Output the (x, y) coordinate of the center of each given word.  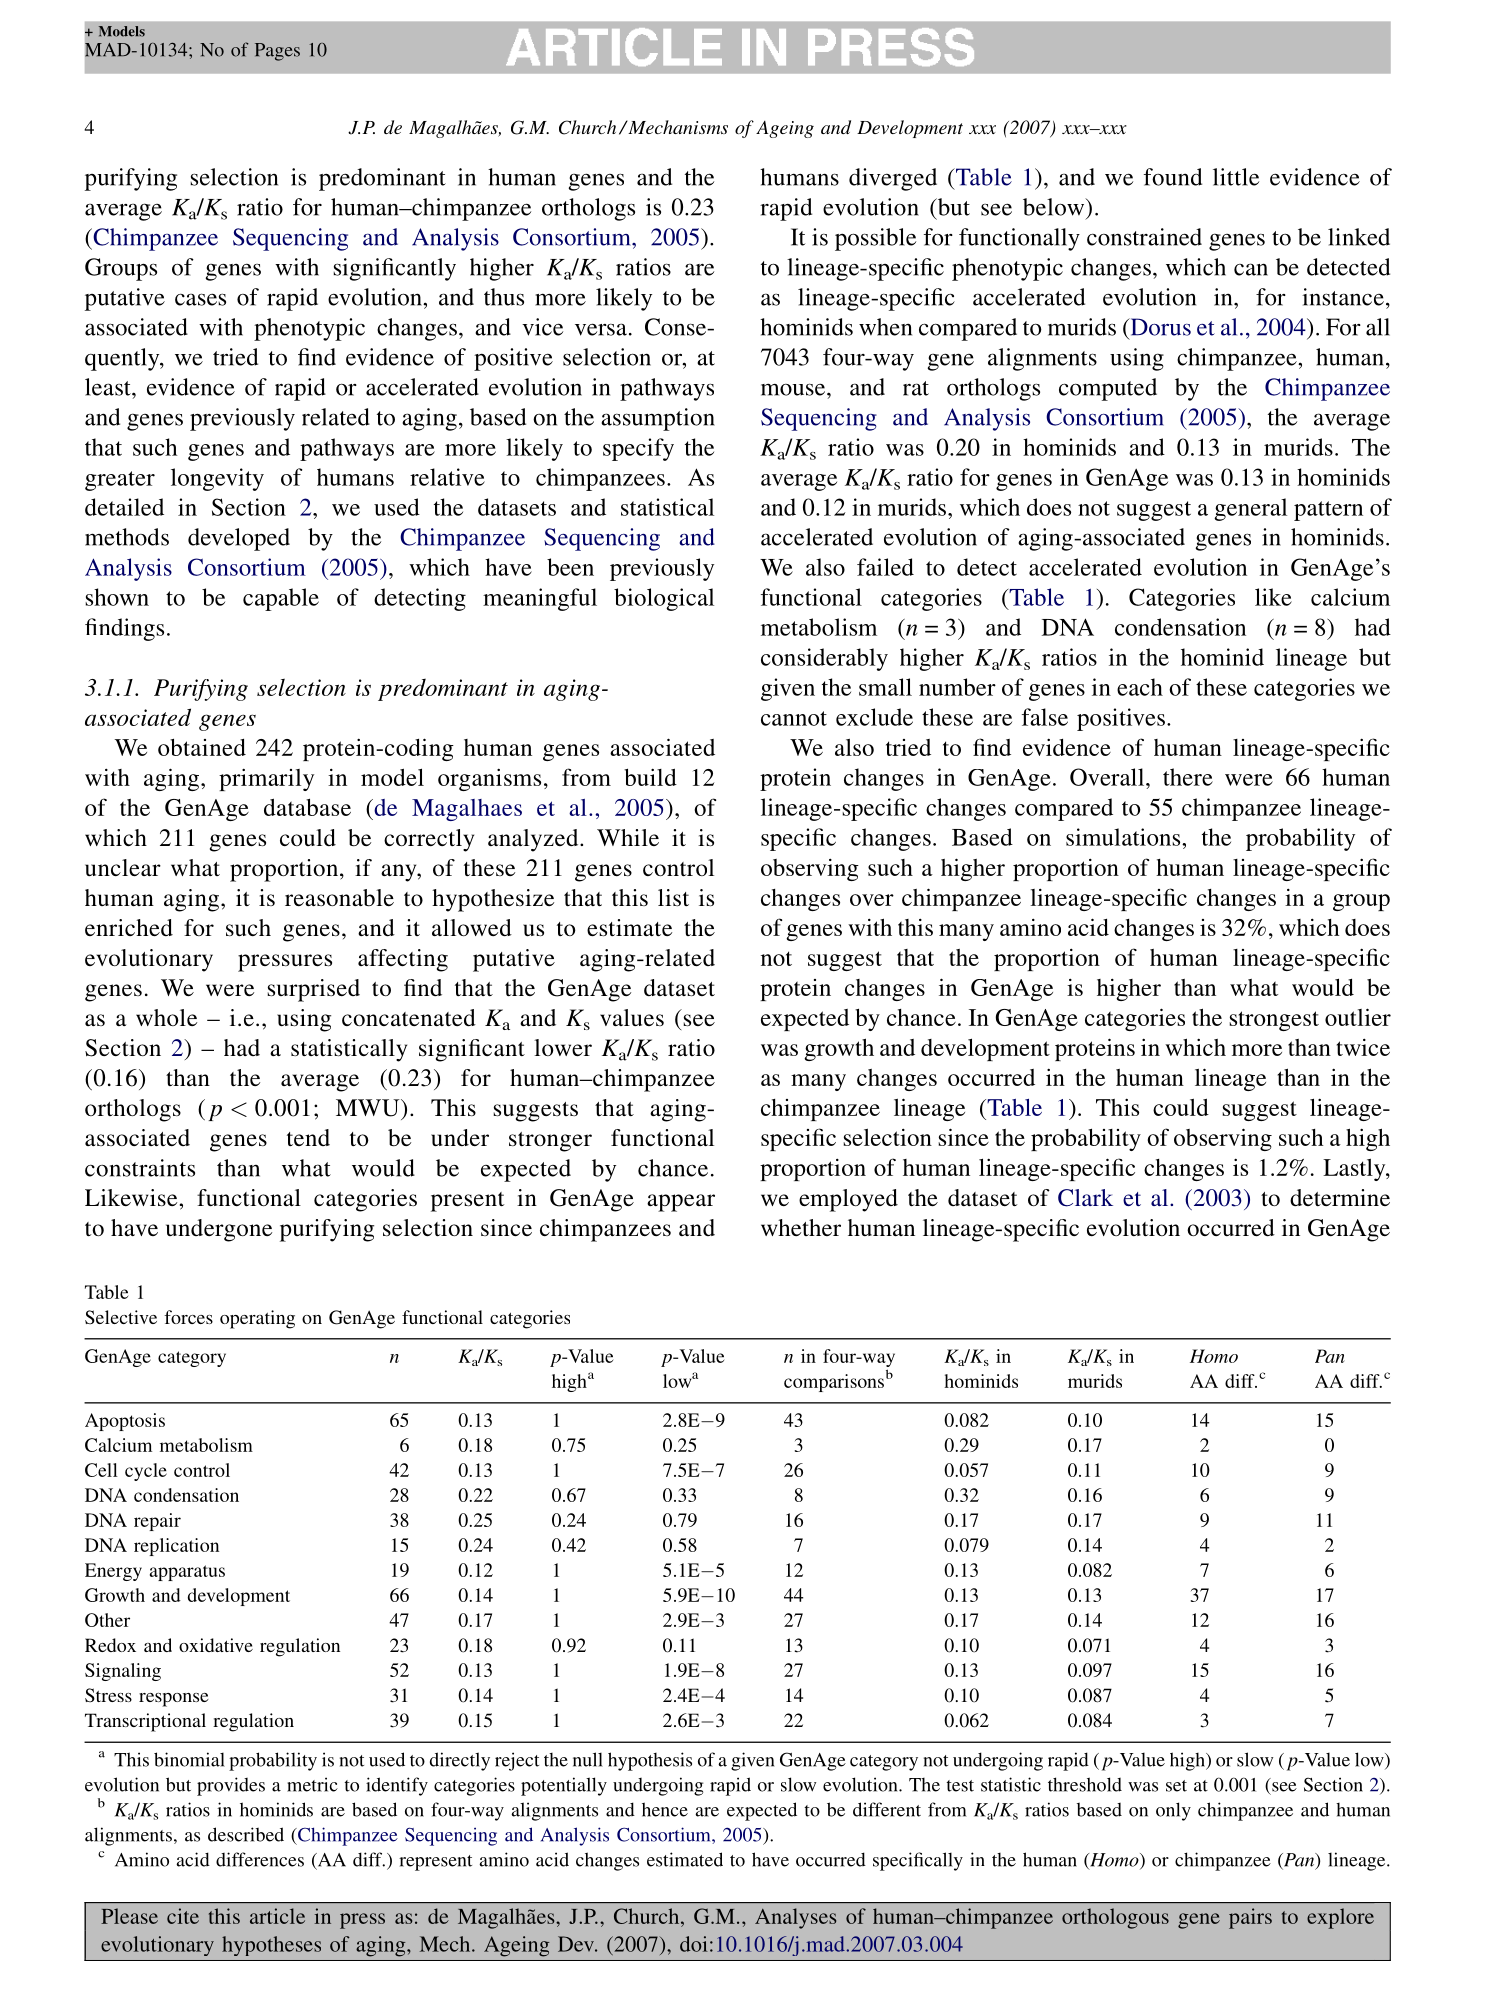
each (1140, 687)
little (1236, 177)
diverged (893, 179)
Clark (1085, 1198)
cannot (794, 718)
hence (665, 1809)
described (246, 1834)
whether (801, 1227)
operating (257, 1319)
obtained (202, 747)
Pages (277, 52)
